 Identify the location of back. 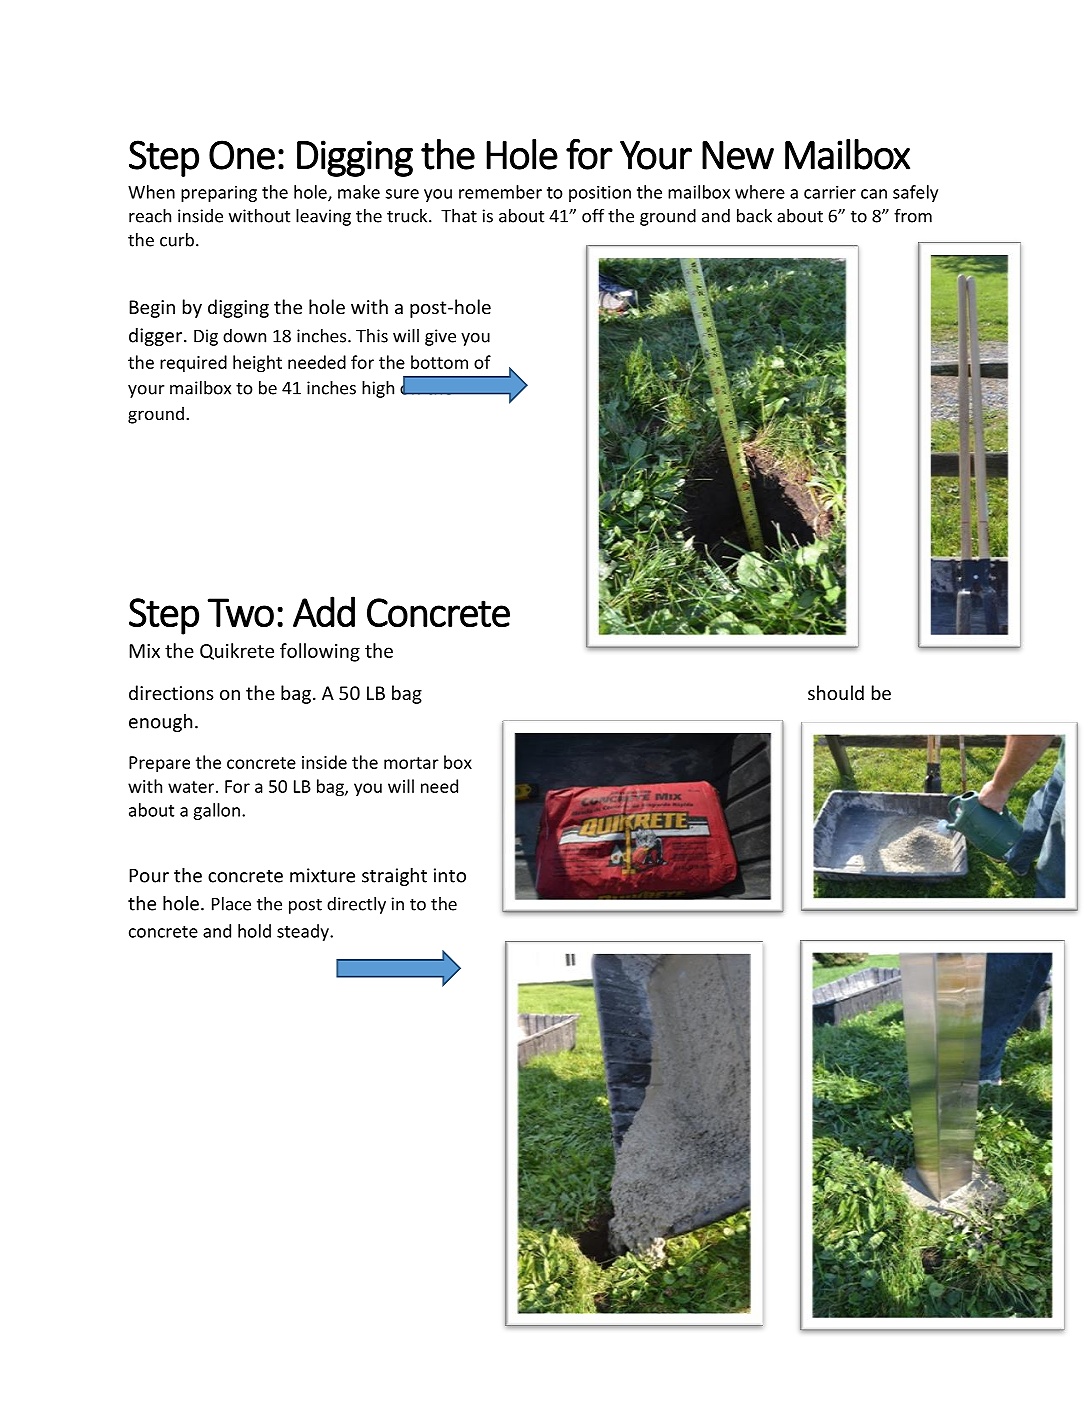
(754, 216).
